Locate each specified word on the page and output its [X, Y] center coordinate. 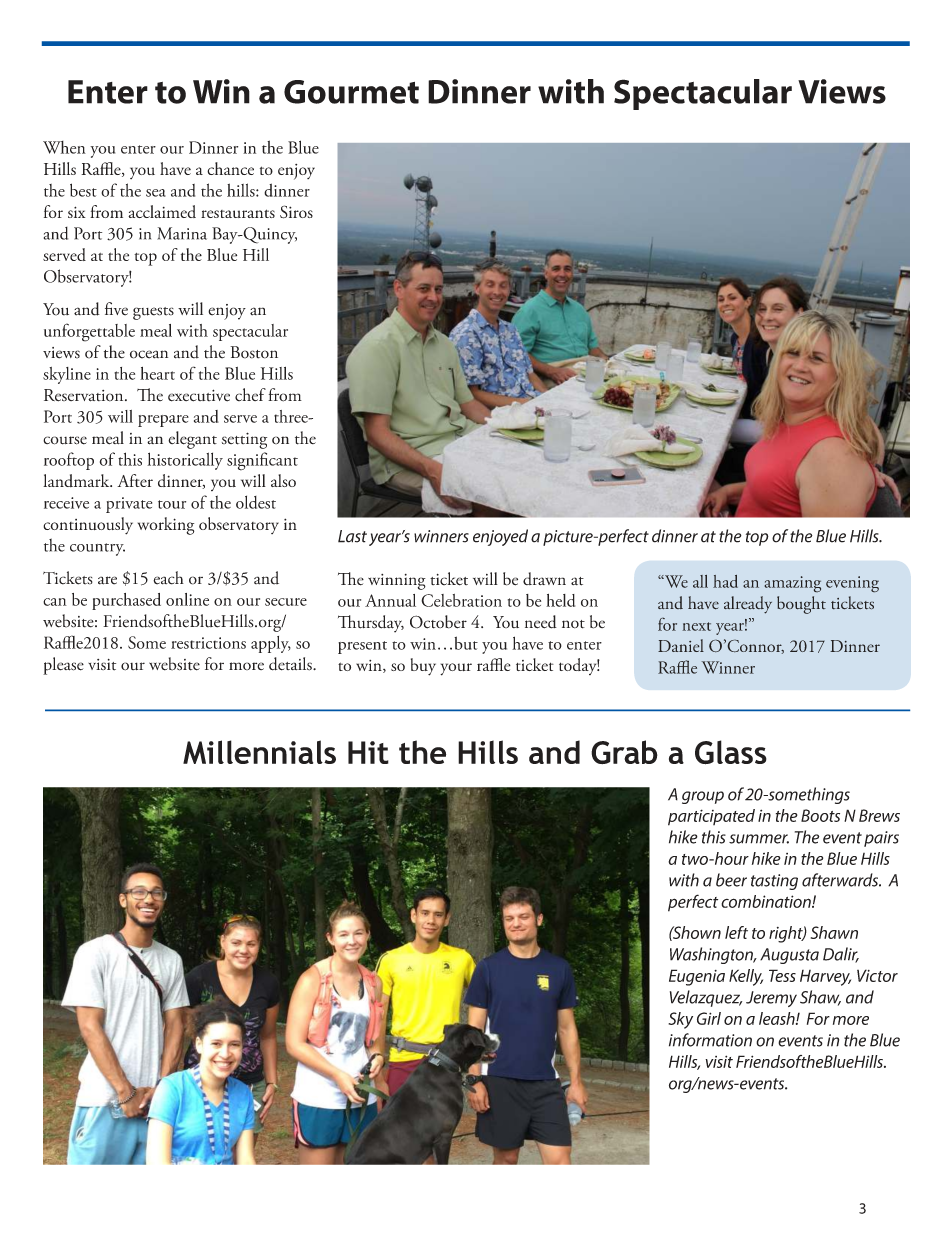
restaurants [238, 213]
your [456, 669]
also [283, 480]
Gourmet [351, 92]
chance [230, 168]
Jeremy [771, 999]
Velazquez [706, 998]
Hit [368, 752]
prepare [163, 421]
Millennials [259, 752]
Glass [731, 752]
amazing [793, 584]
